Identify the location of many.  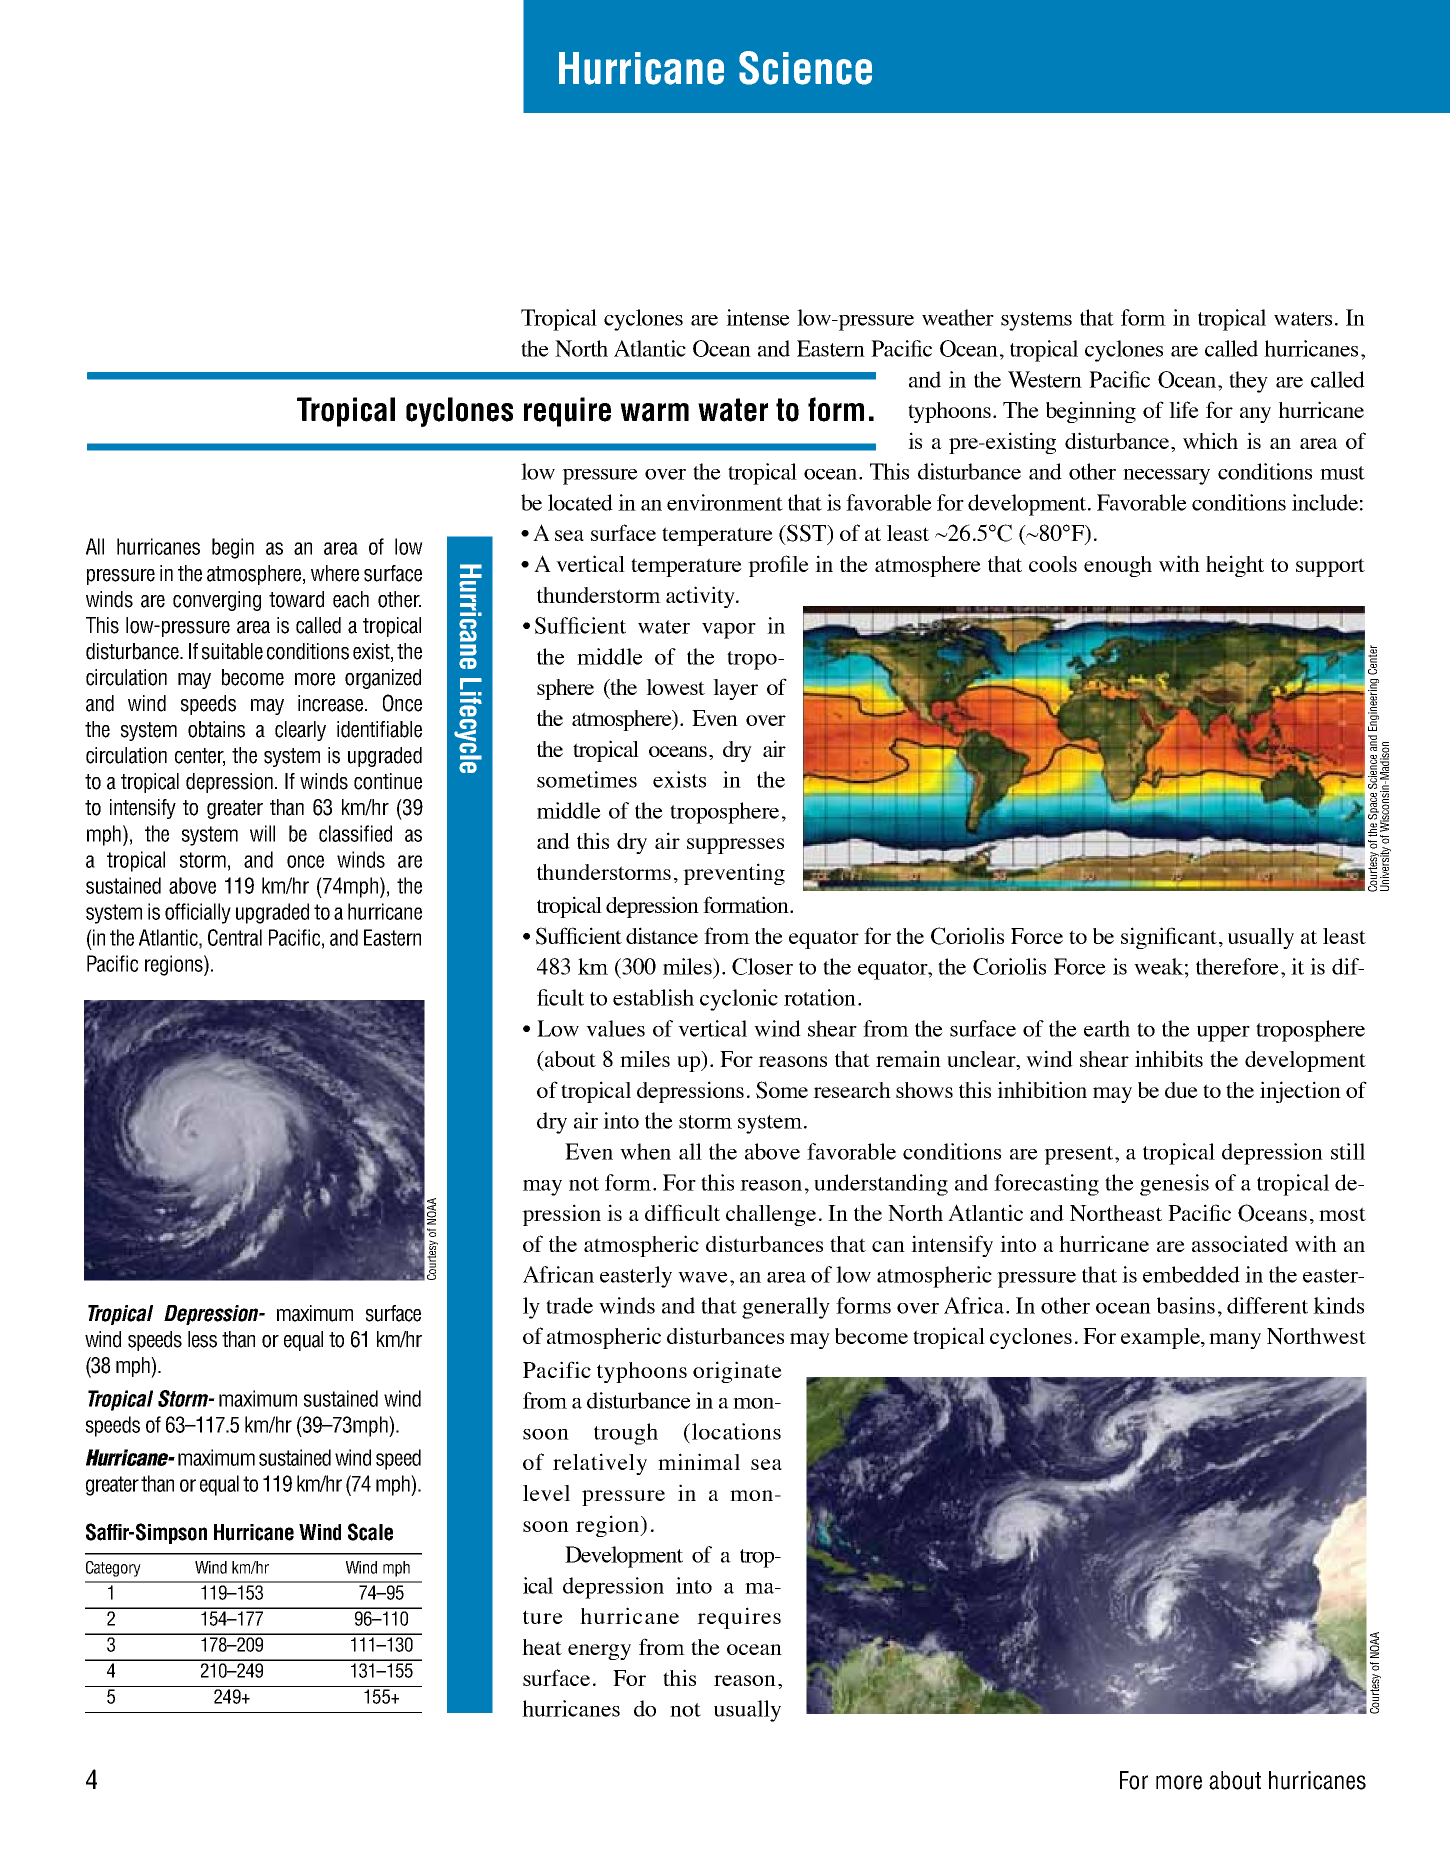
(1235, 1341).
